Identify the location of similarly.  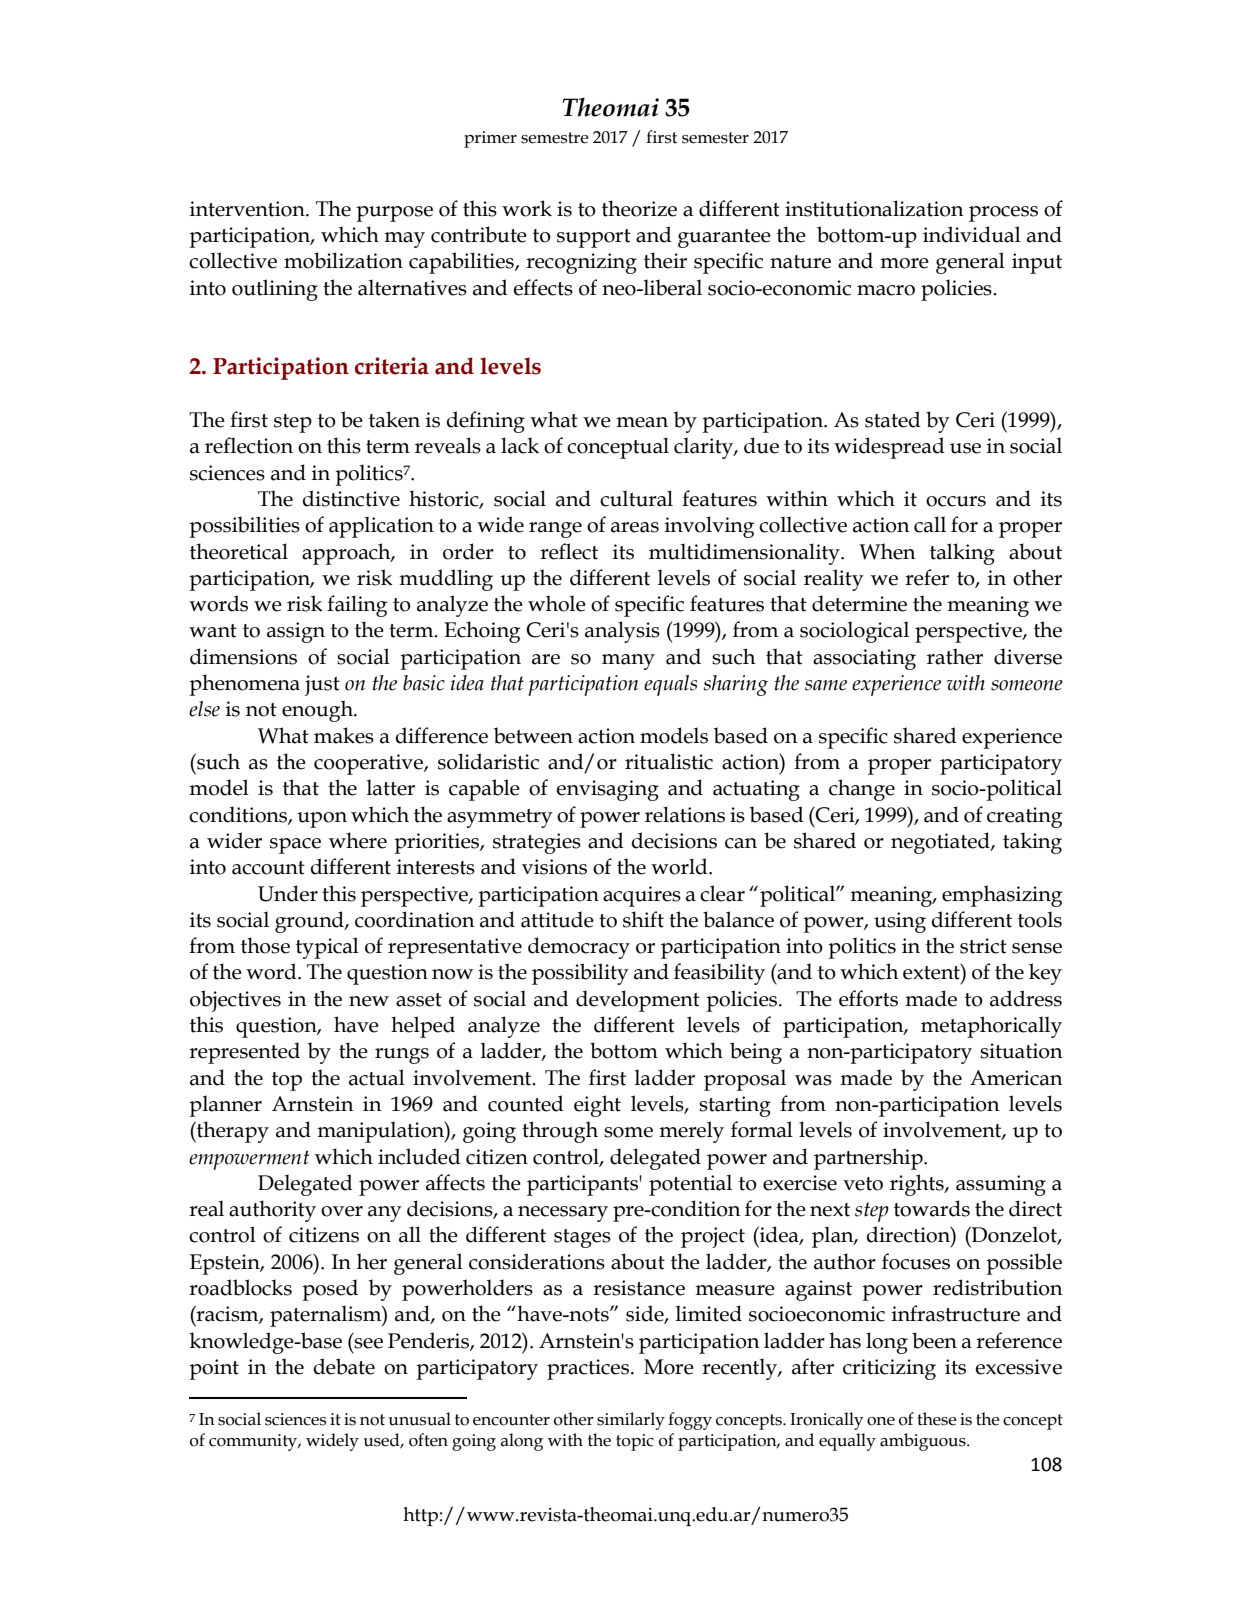
(631, 1421).
